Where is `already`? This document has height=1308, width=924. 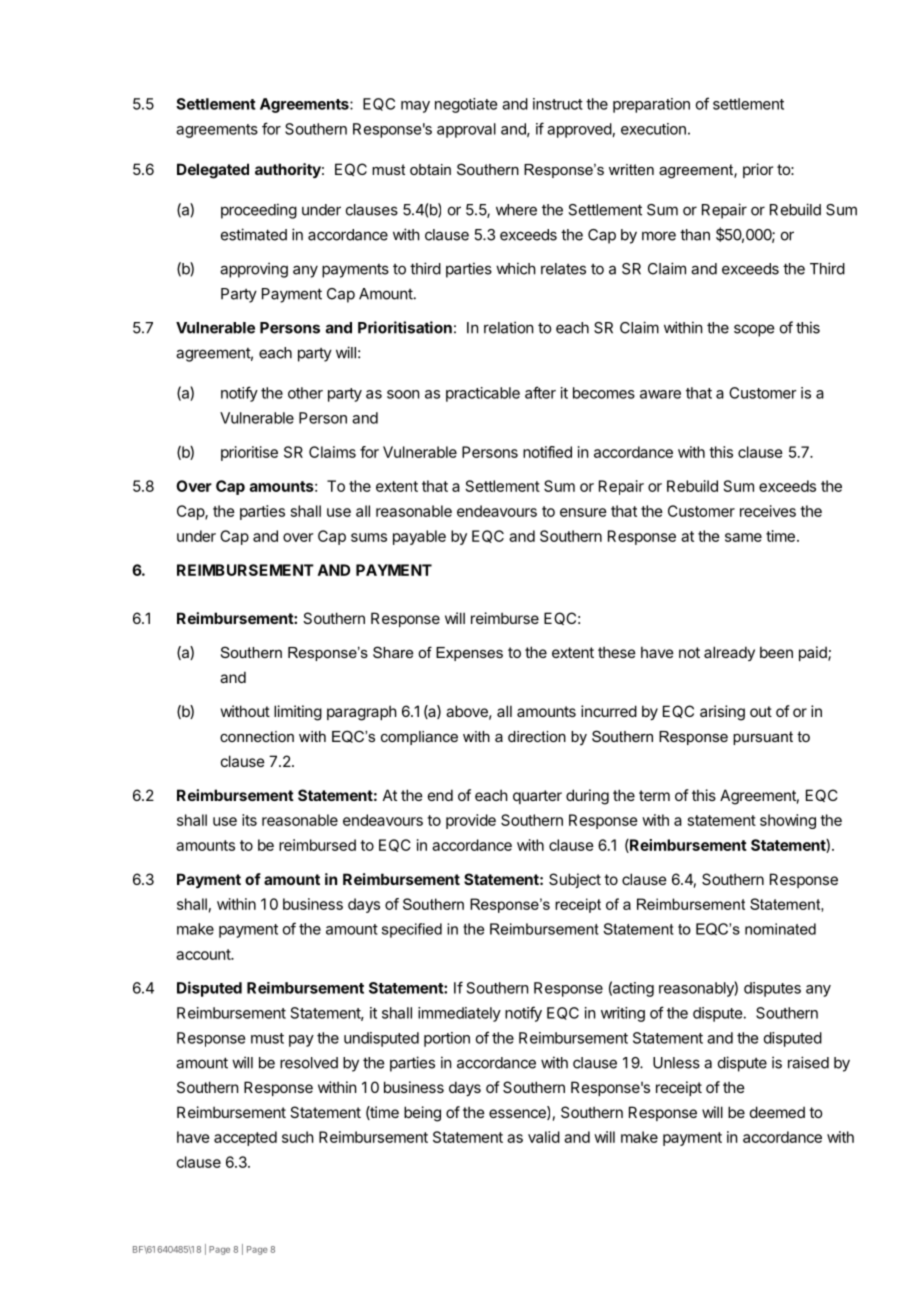 already is located at coordinates (729, 653).
